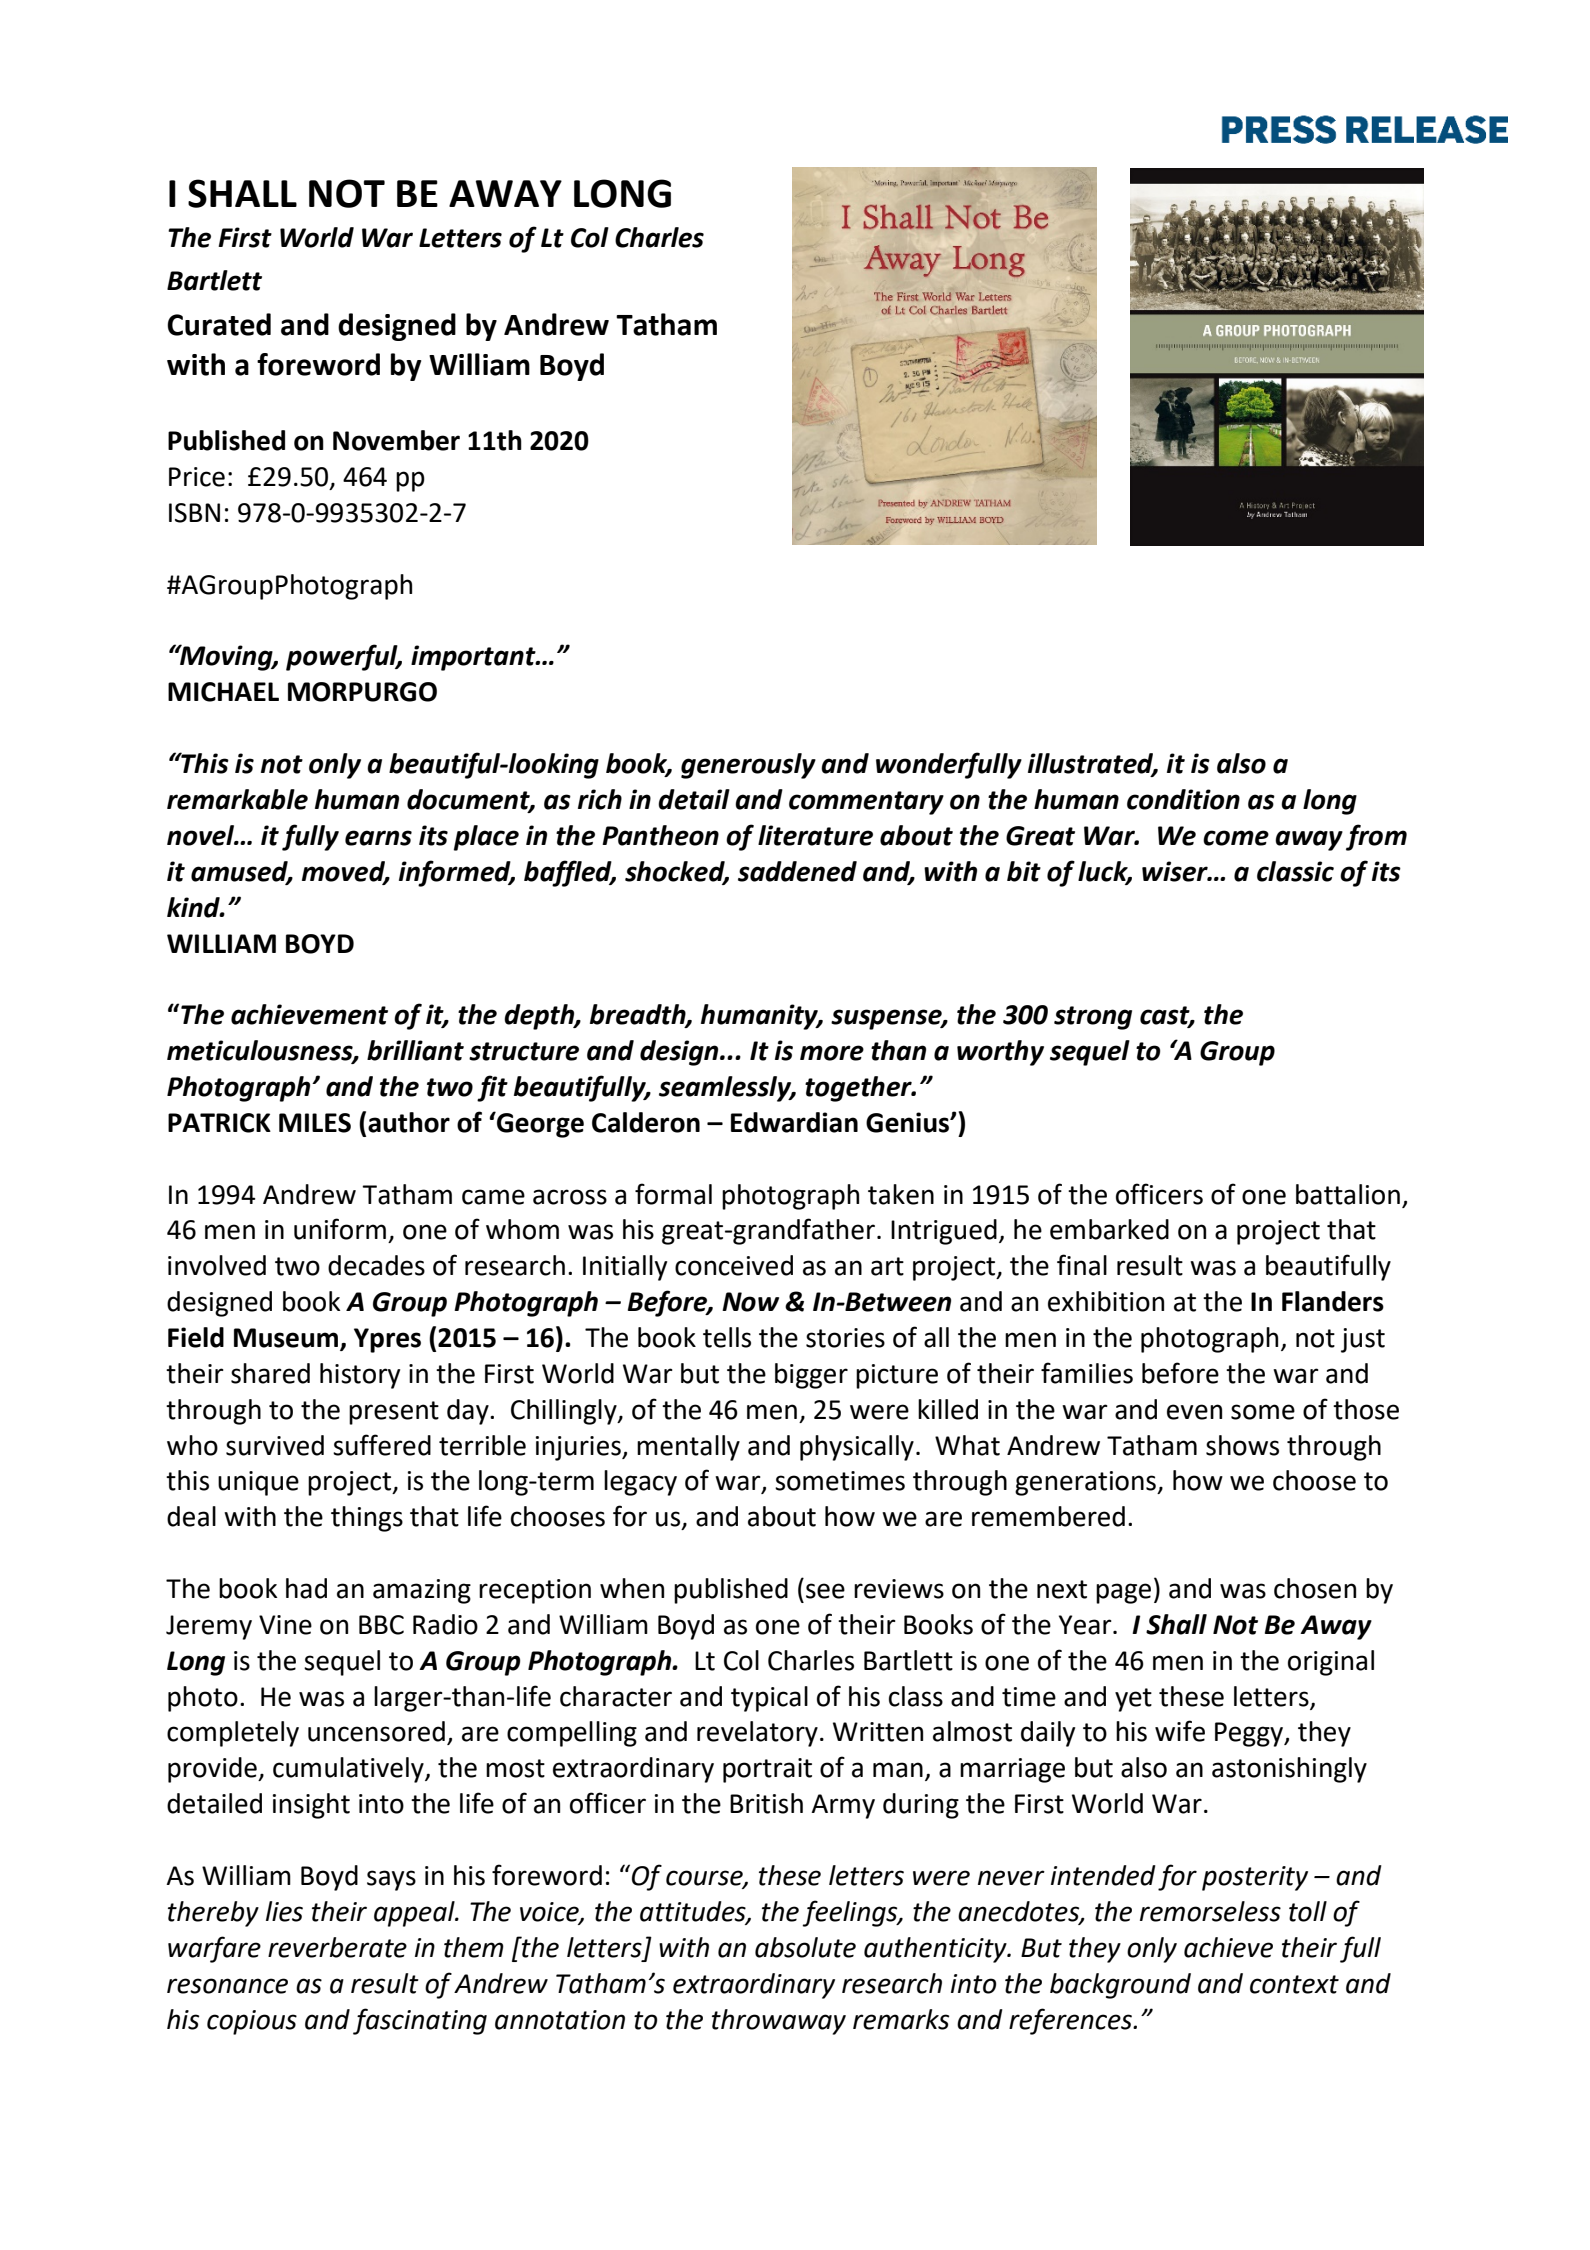 The width and height of the document is (1590, 2250). What do you see at coordinates (396, 440) in the document?
I see `November` at bounding box center [396, 440].
